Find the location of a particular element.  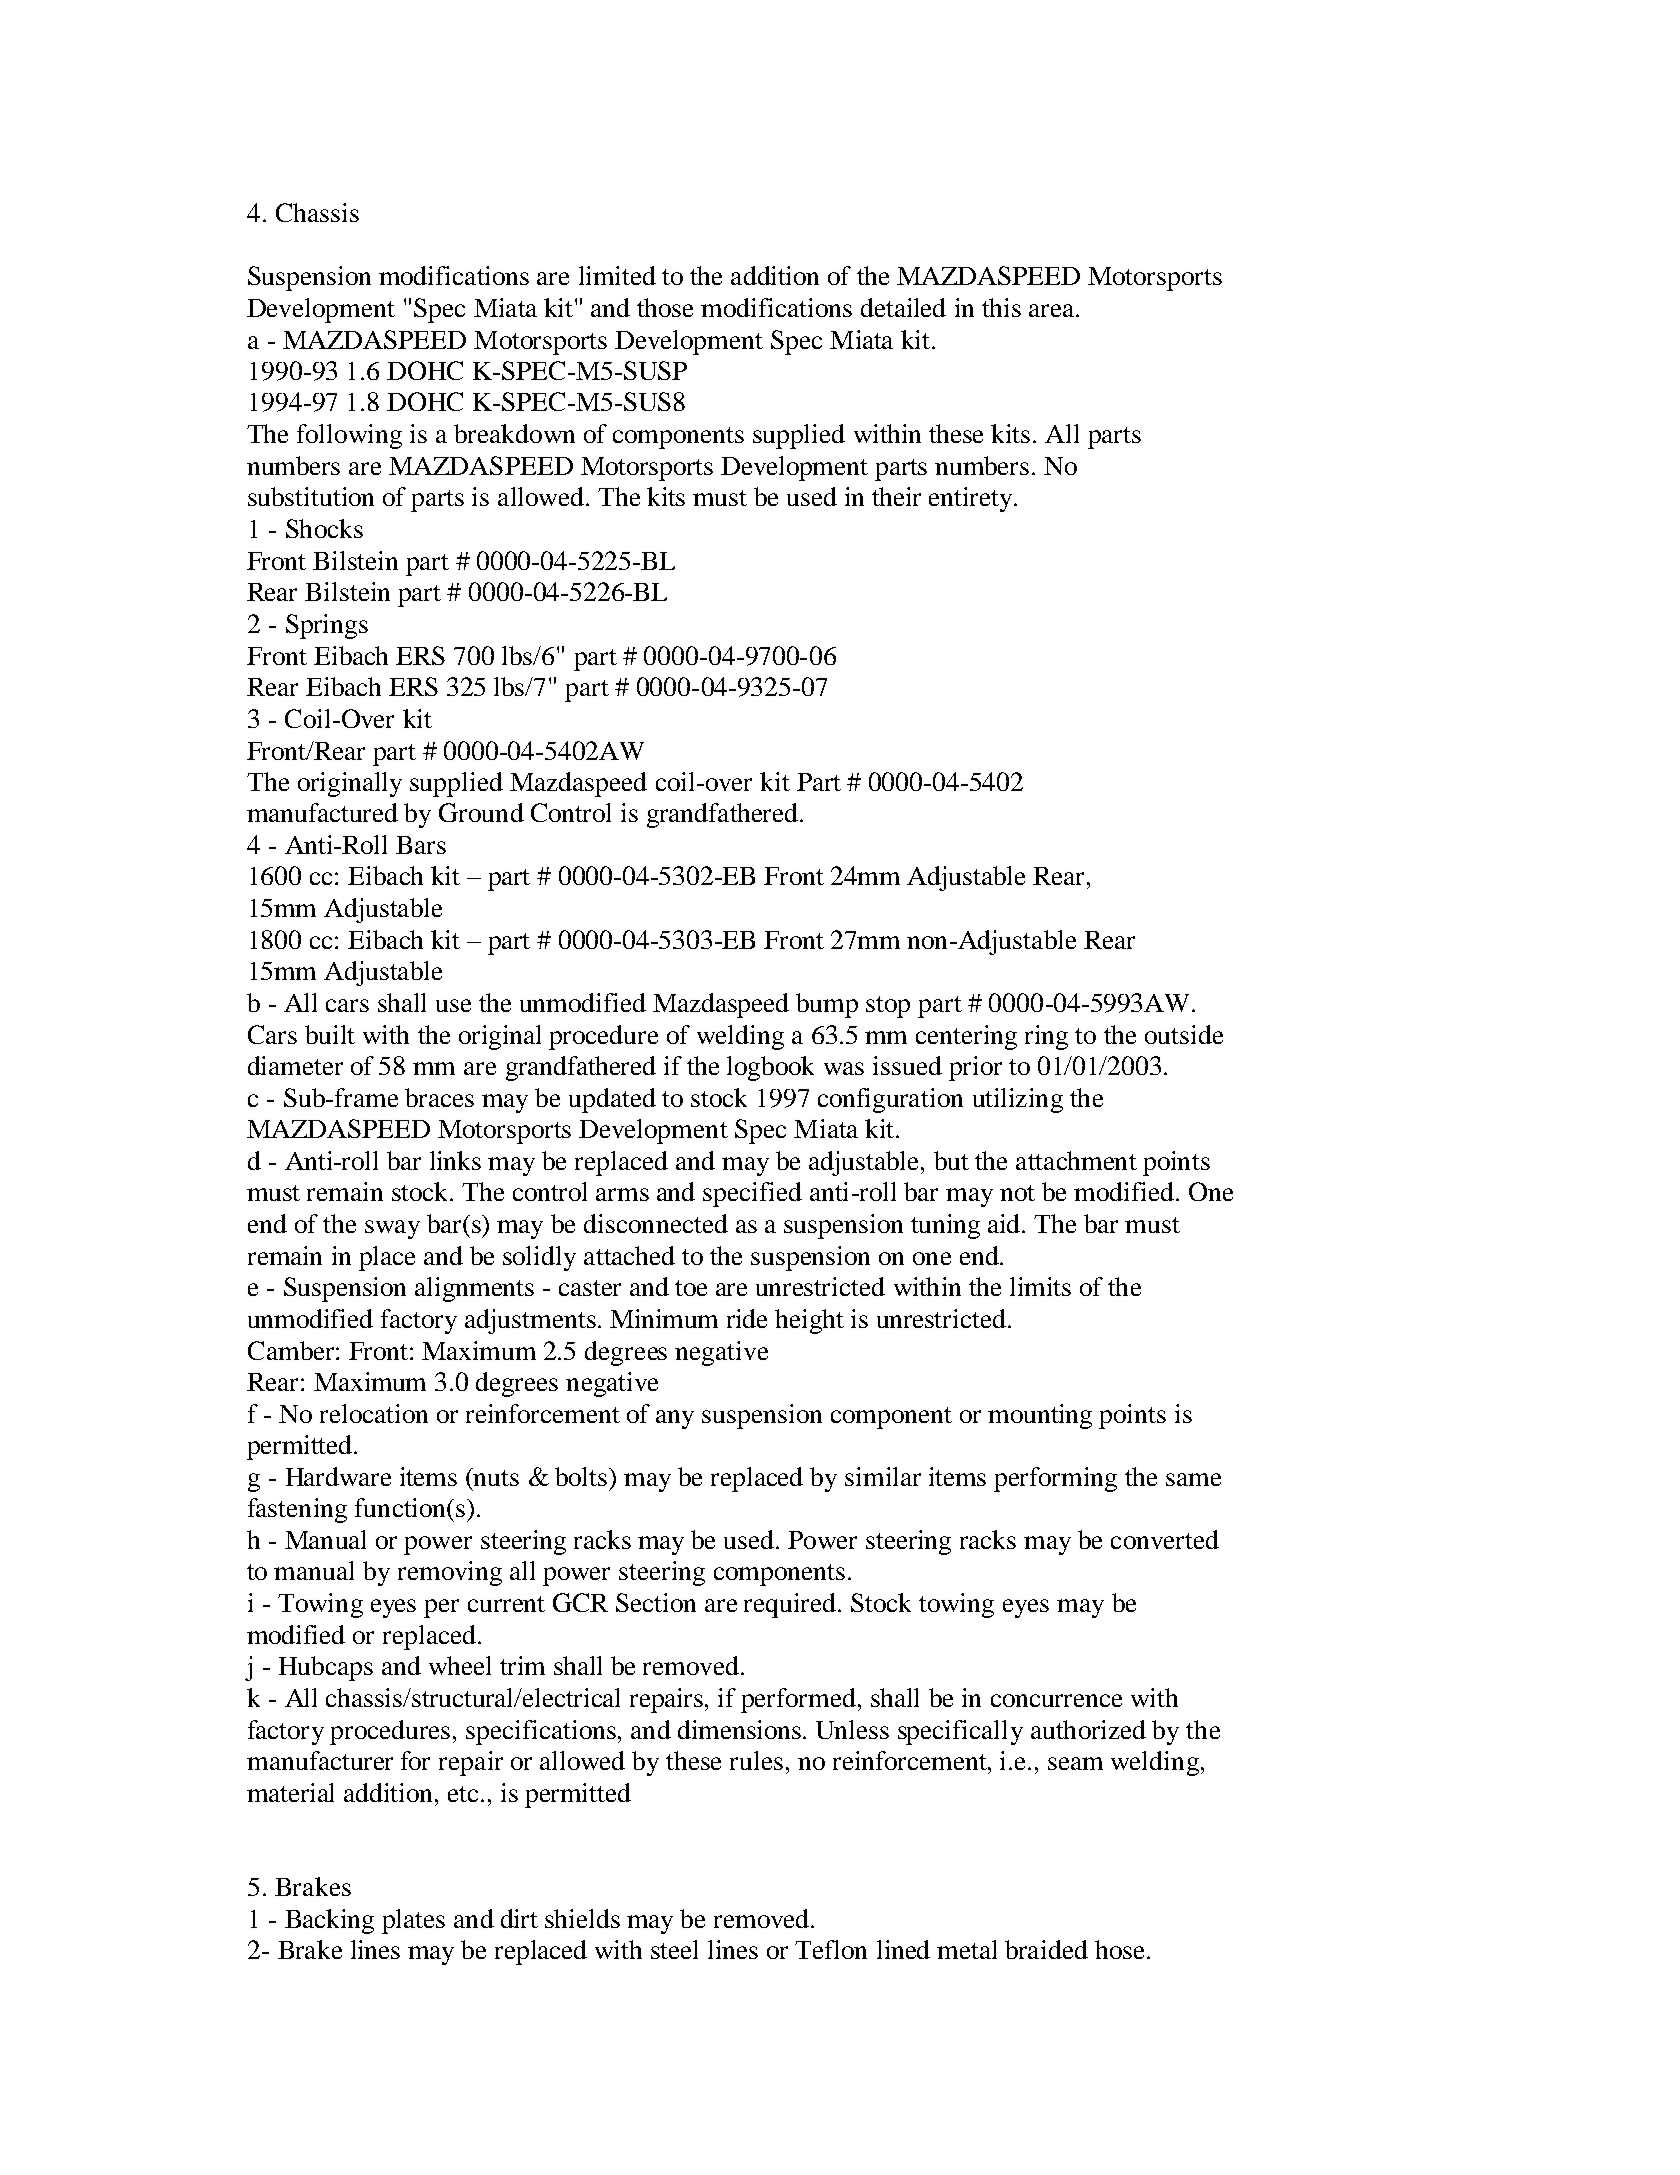

Bars is located at coordinates (421, 845).
